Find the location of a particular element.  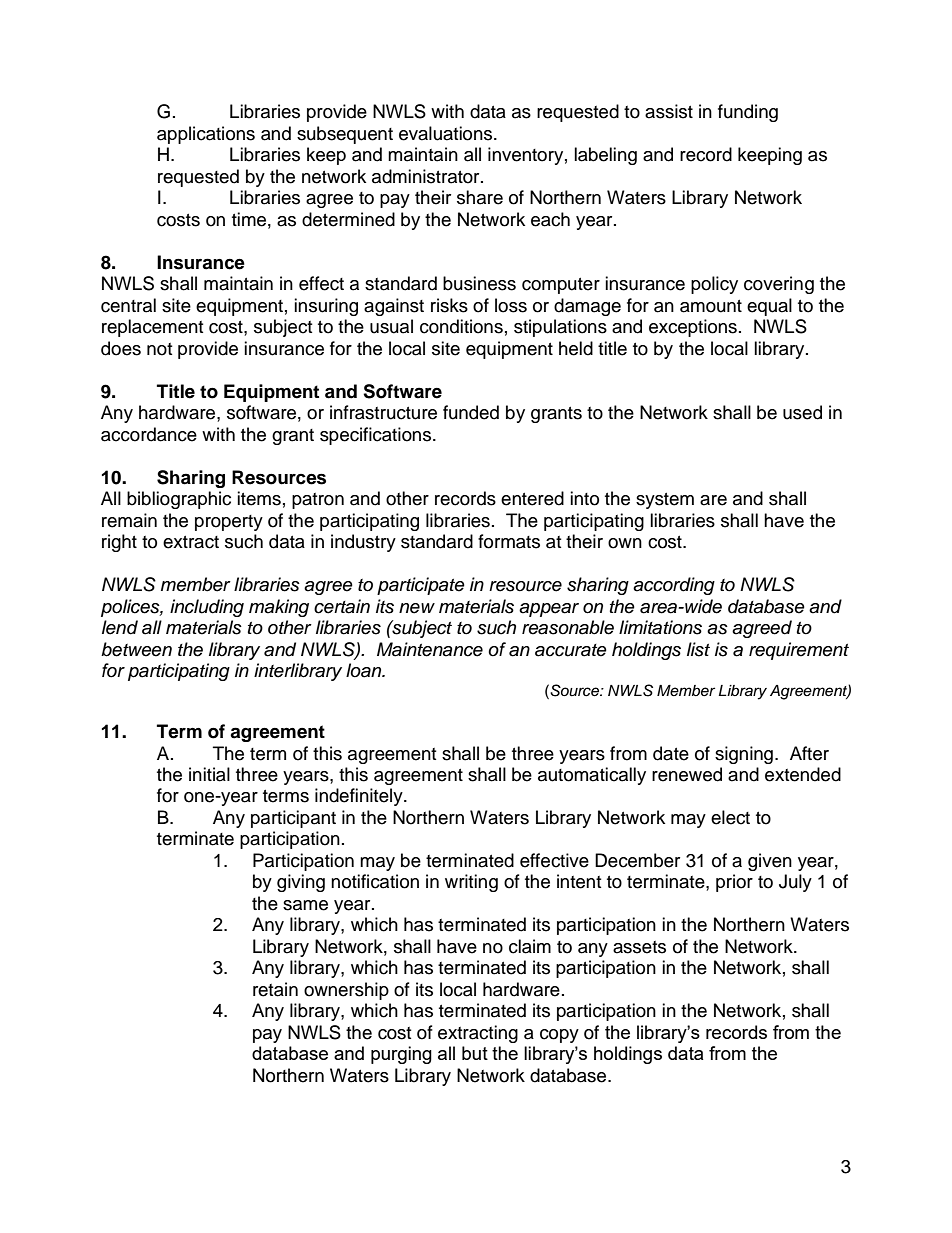

retain is located at coordinates (275, 989).
